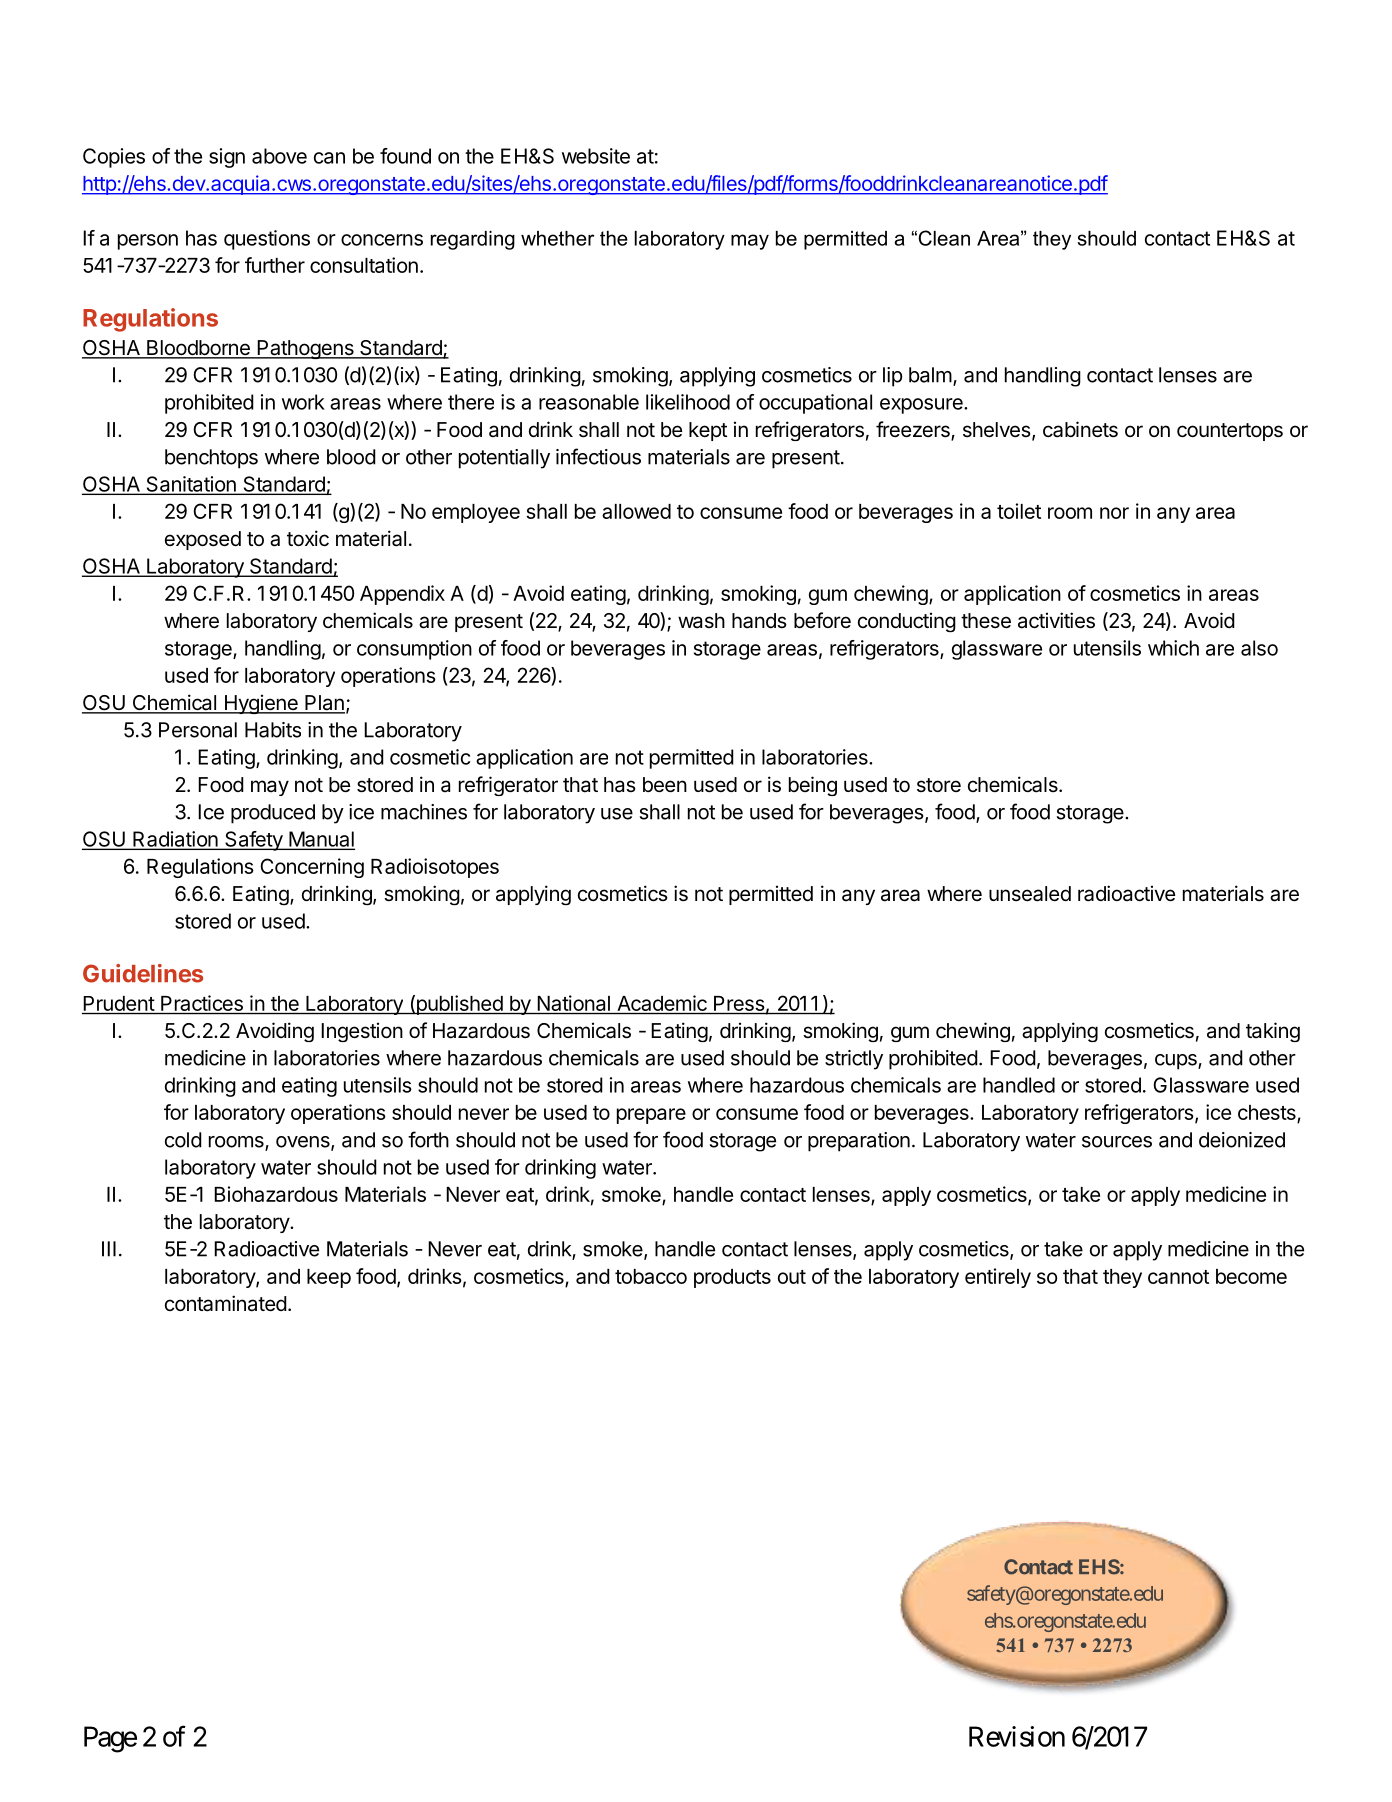 Image resolution: width=1392 pixels, height=1802 pixels. I want to click on wash, so click(701, 621).
